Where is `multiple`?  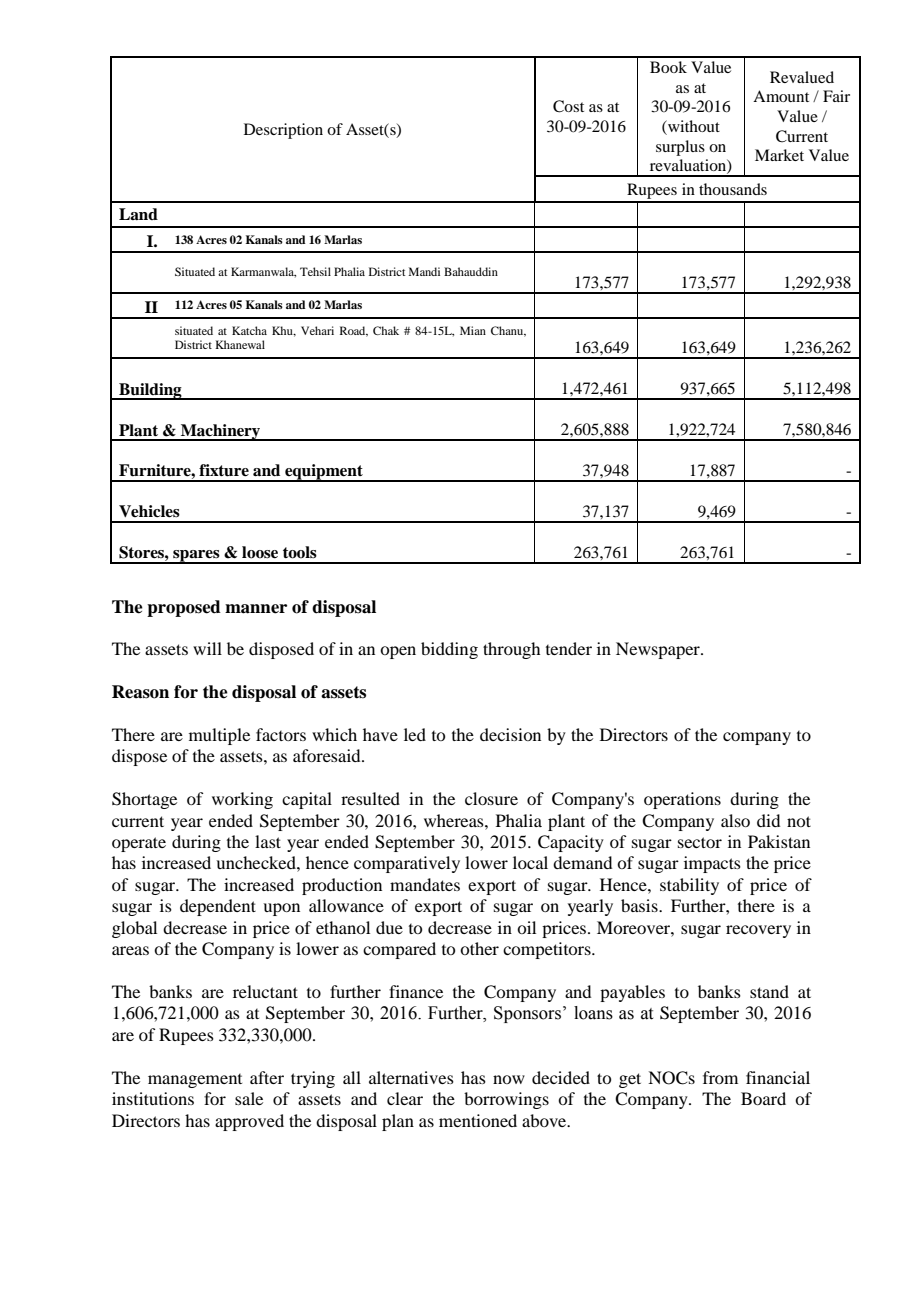
multiple is located at coordinates (219, 736).
